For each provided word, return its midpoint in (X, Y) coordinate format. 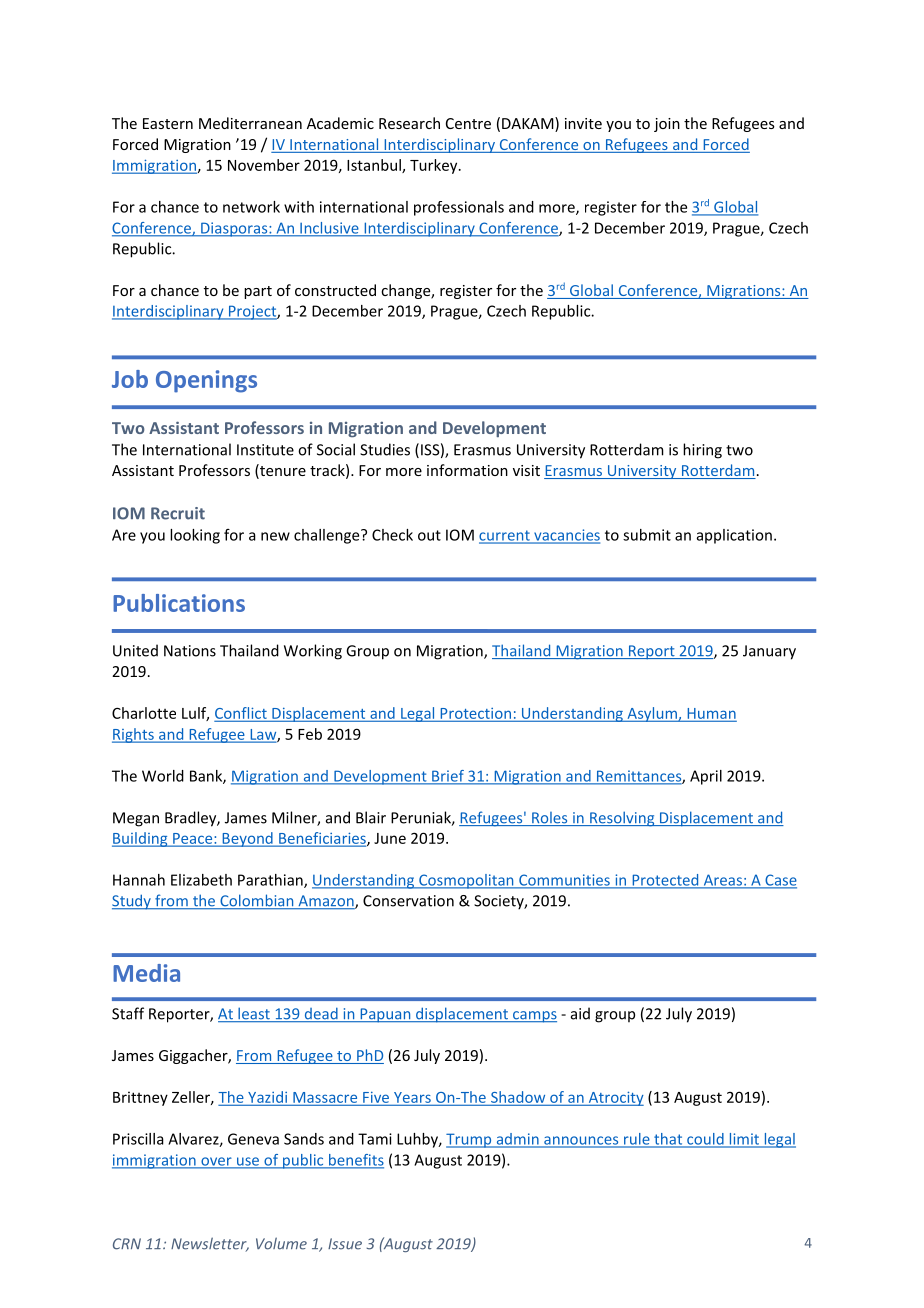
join (667, 125)
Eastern (168, 123)
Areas (722, 881)
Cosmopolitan (466, 881)
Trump (470, 1140)
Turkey (435, 166)
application (734, 536)
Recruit (178, 513)
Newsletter (210, 1244)
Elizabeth (201, 880)
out (429, 535)
